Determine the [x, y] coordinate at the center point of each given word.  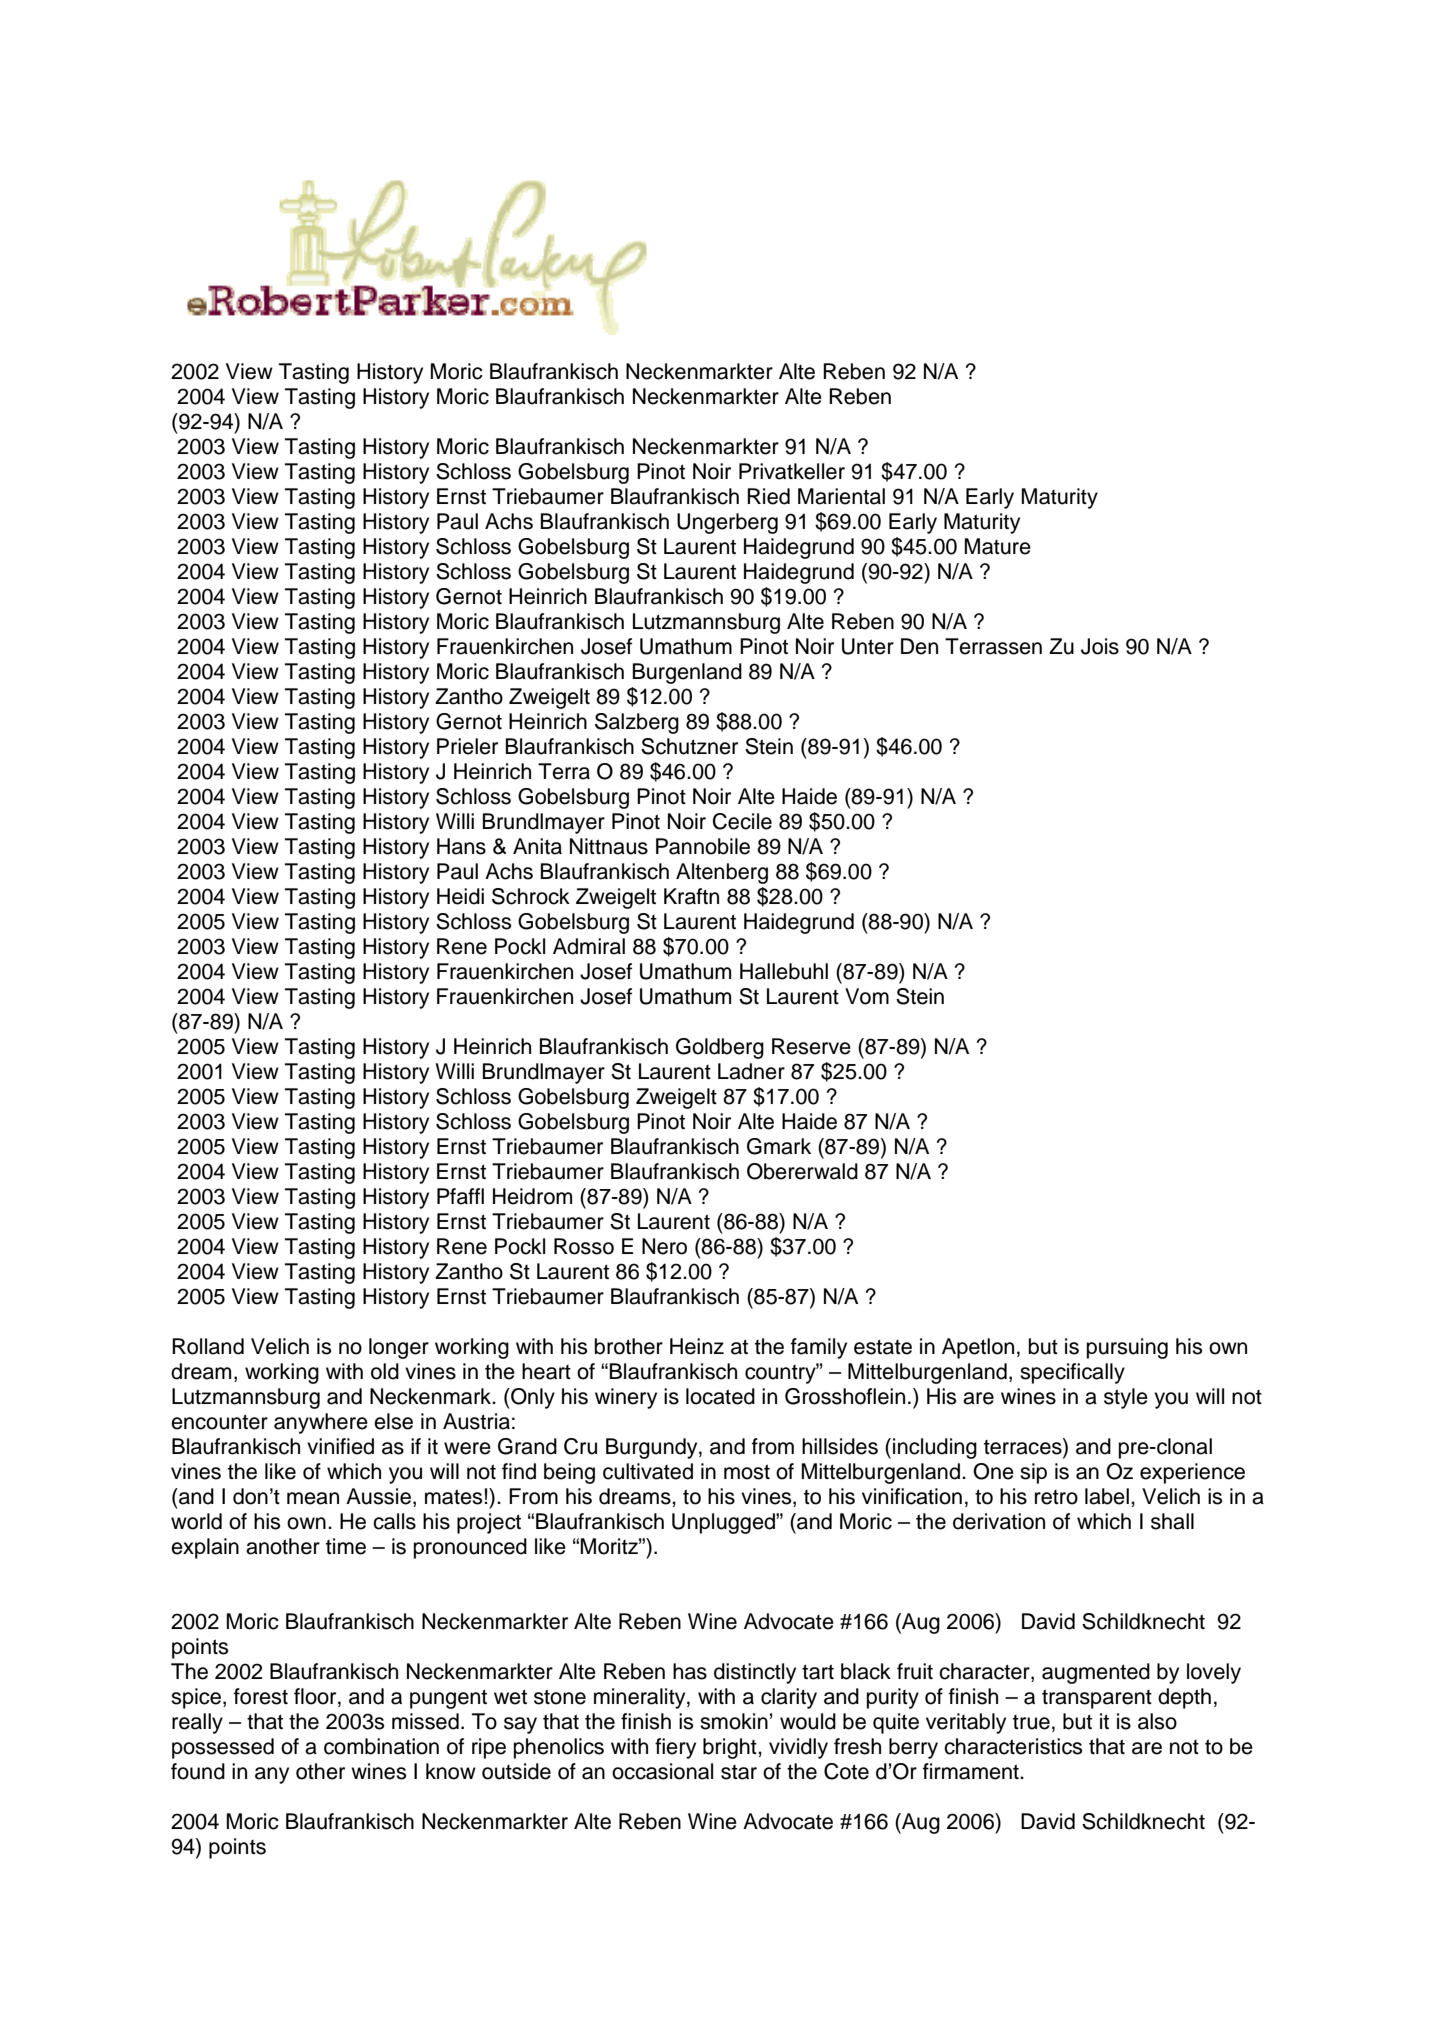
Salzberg [637, 723]
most [747, 1472]
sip [1033, 1473]
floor [316, 1696]
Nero [664, 1246]
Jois [1100, 646]
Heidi [460, 896]
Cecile [742, 821]
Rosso [584, 1246]
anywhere [321, 1423]
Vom [867, 996]
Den [919, 646]
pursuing [1127, 1348]
